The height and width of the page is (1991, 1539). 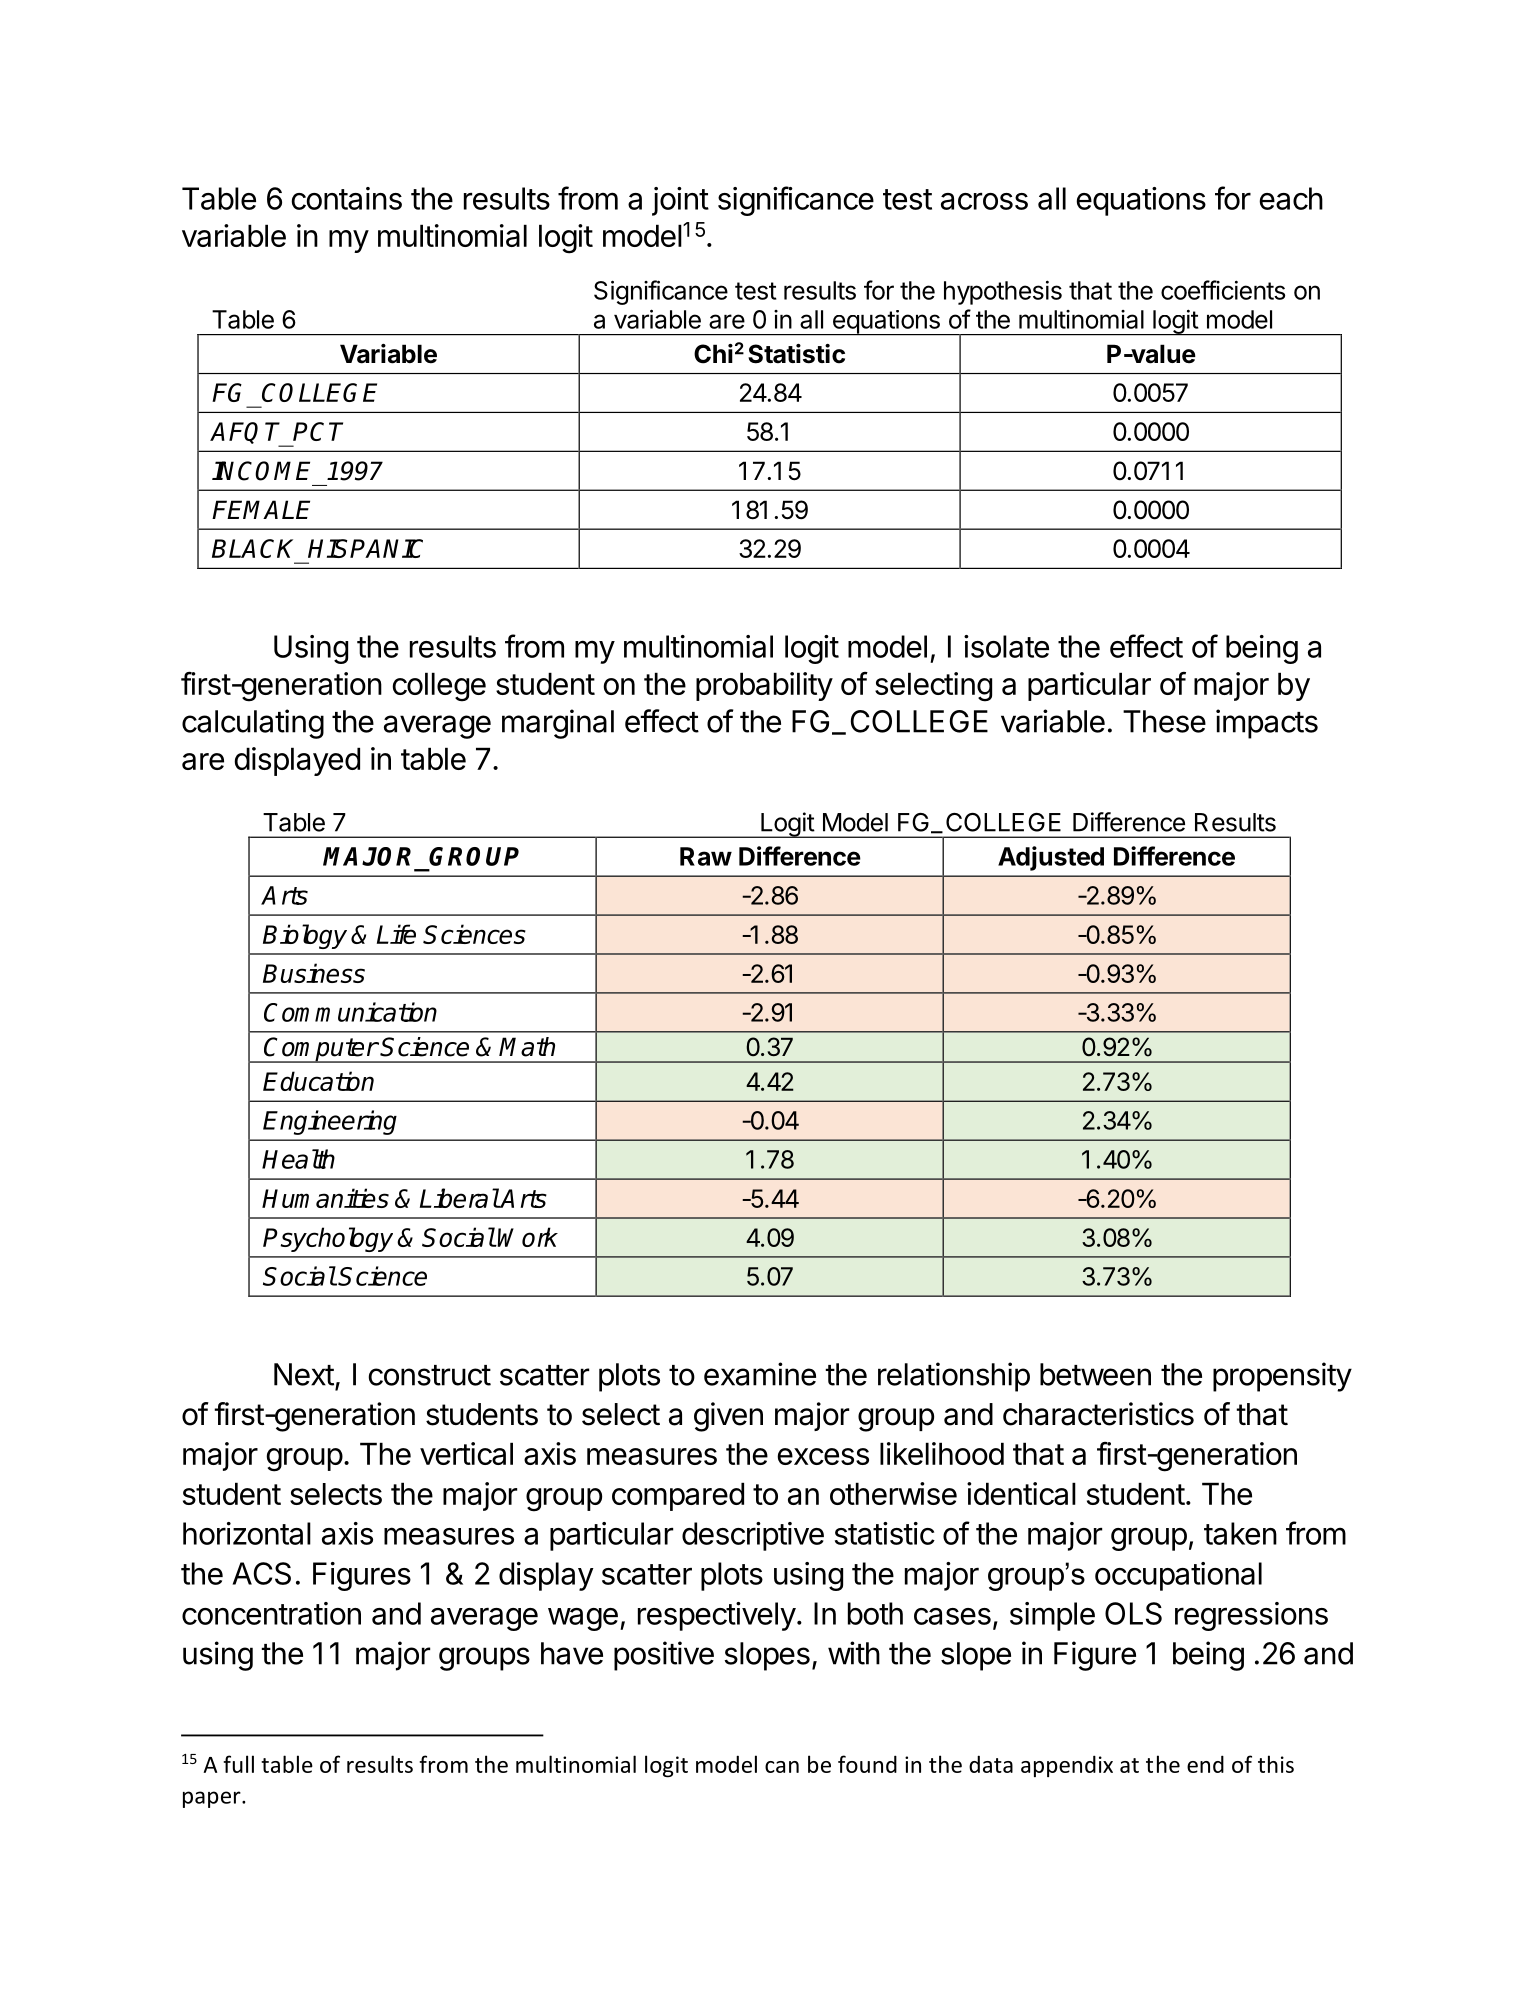 What do you see at coordinates (706, 856) in the page?
I see `Raw` at bounding box center [706, 856].
